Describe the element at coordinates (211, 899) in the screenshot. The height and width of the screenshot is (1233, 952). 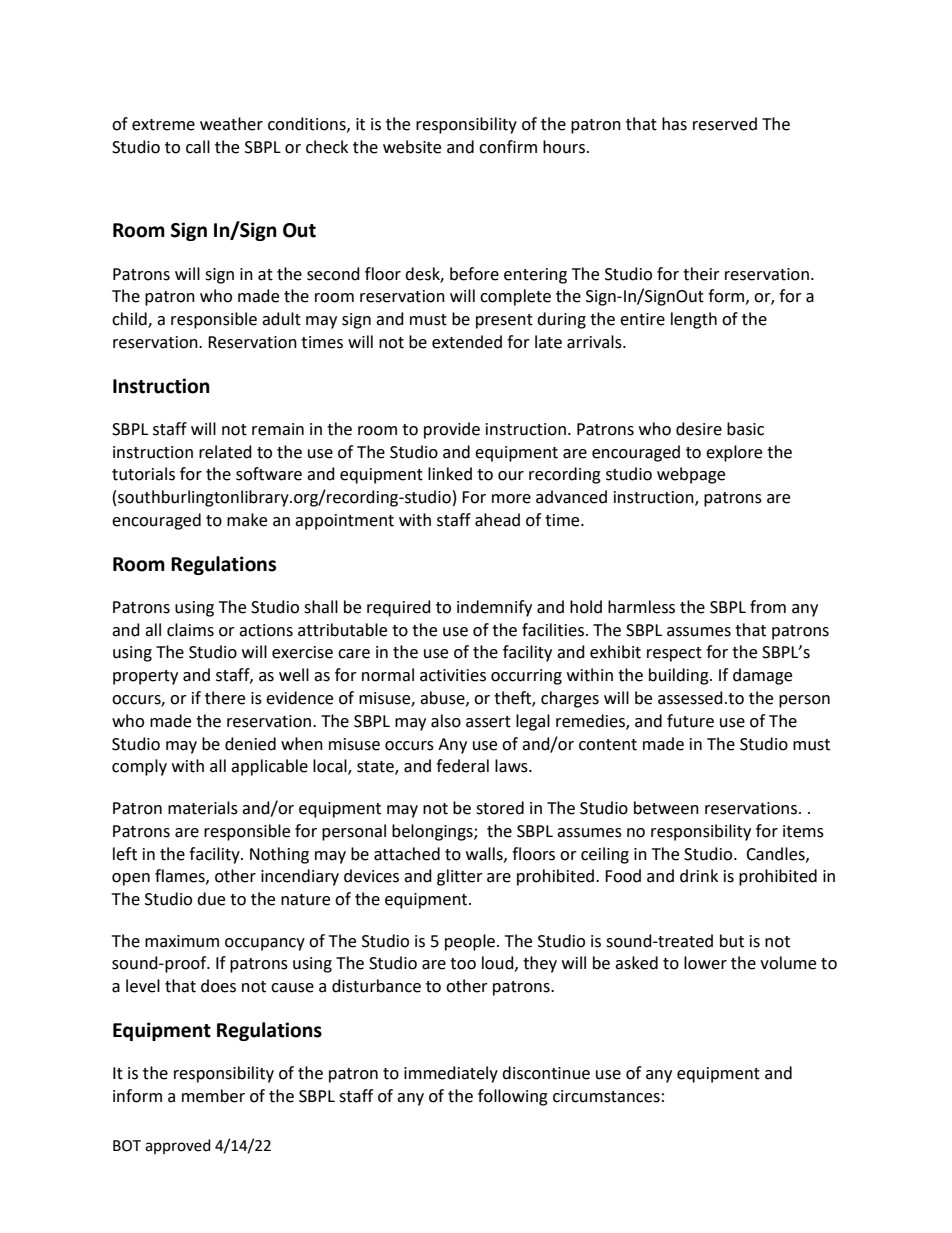
I see `due` at that location.
